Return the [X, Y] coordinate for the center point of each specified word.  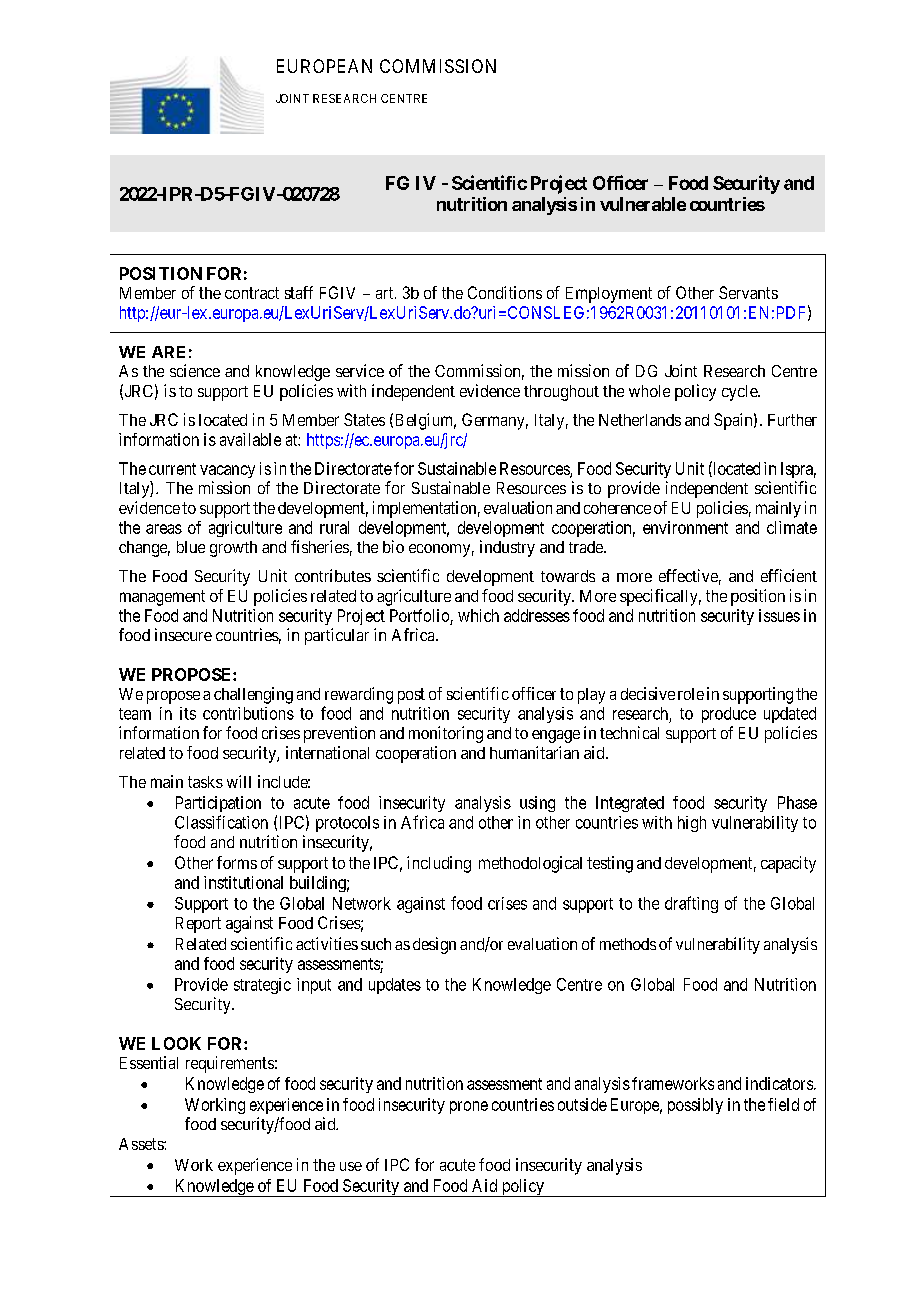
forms [237, 862]
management [162, 598]
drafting [691, 904]
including [439, 864]
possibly [695, 1106]
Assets [142, 1144]
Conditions [505, 292]
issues [779, 615]
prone [469, 1107]
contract [252, 293]
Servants [748, 292]
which [478, 615]
